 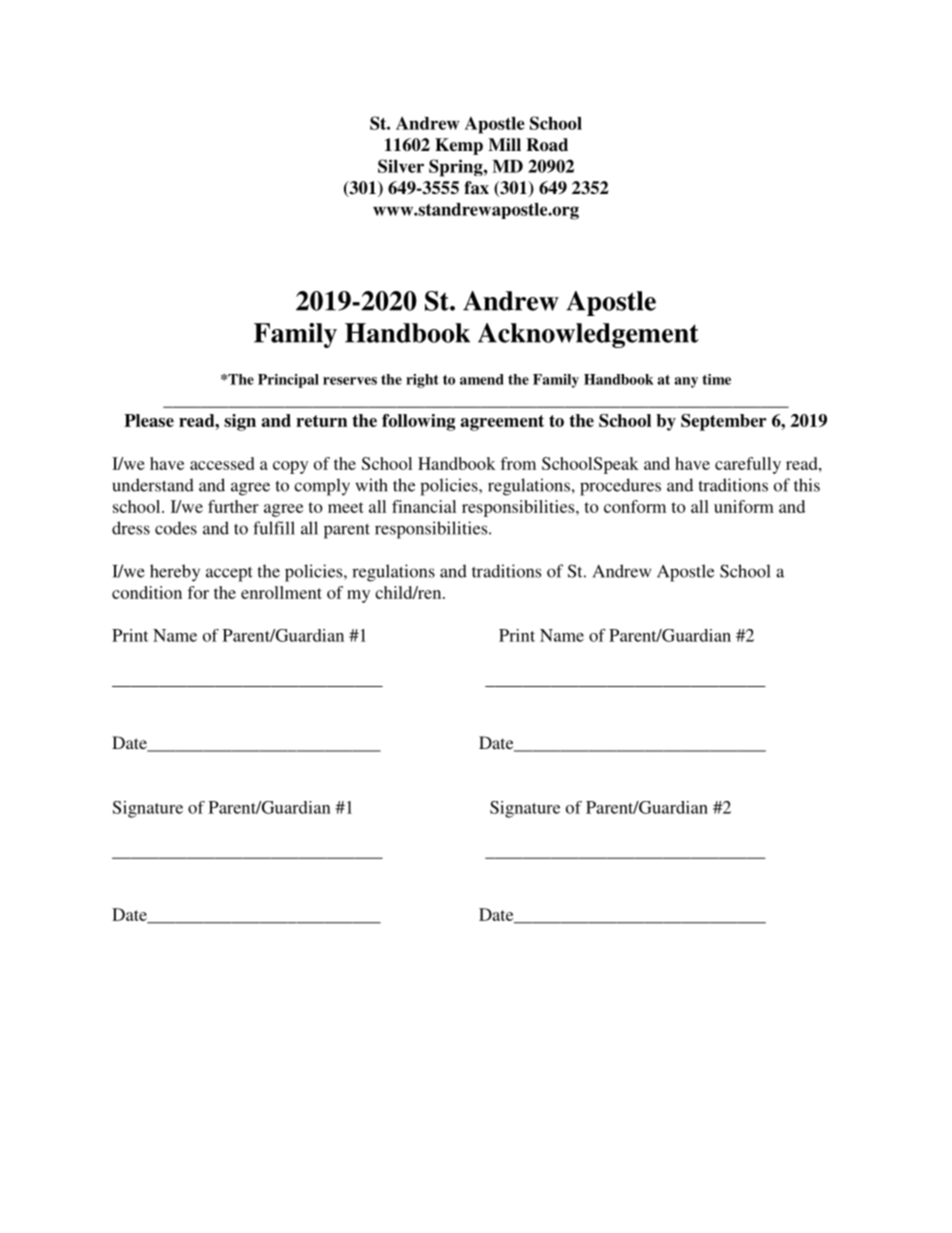 I want to click on accept, so click(x=229, y=574).
